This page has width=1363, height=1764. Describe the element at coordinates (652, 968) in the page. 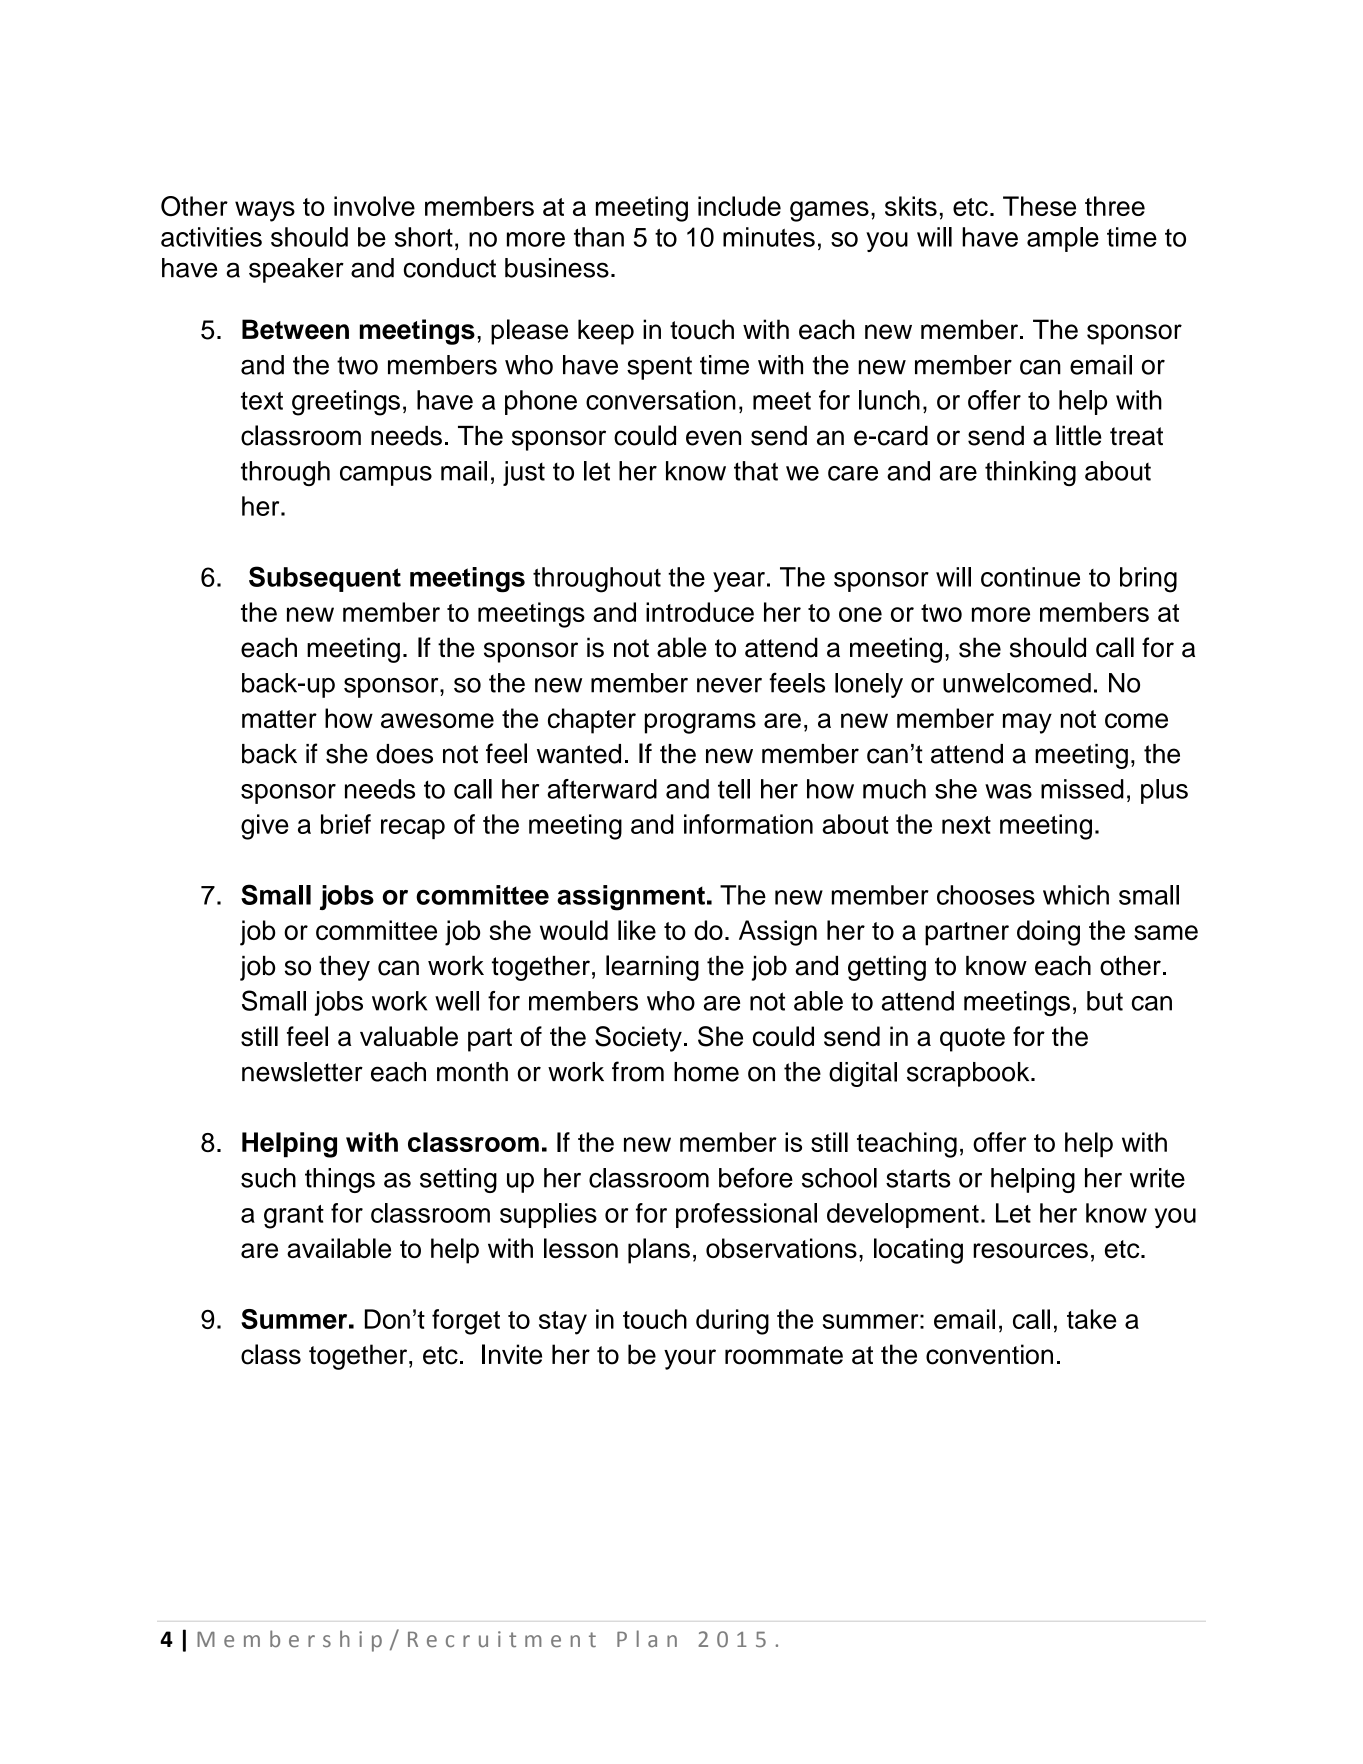

I see `learning` at that location.
